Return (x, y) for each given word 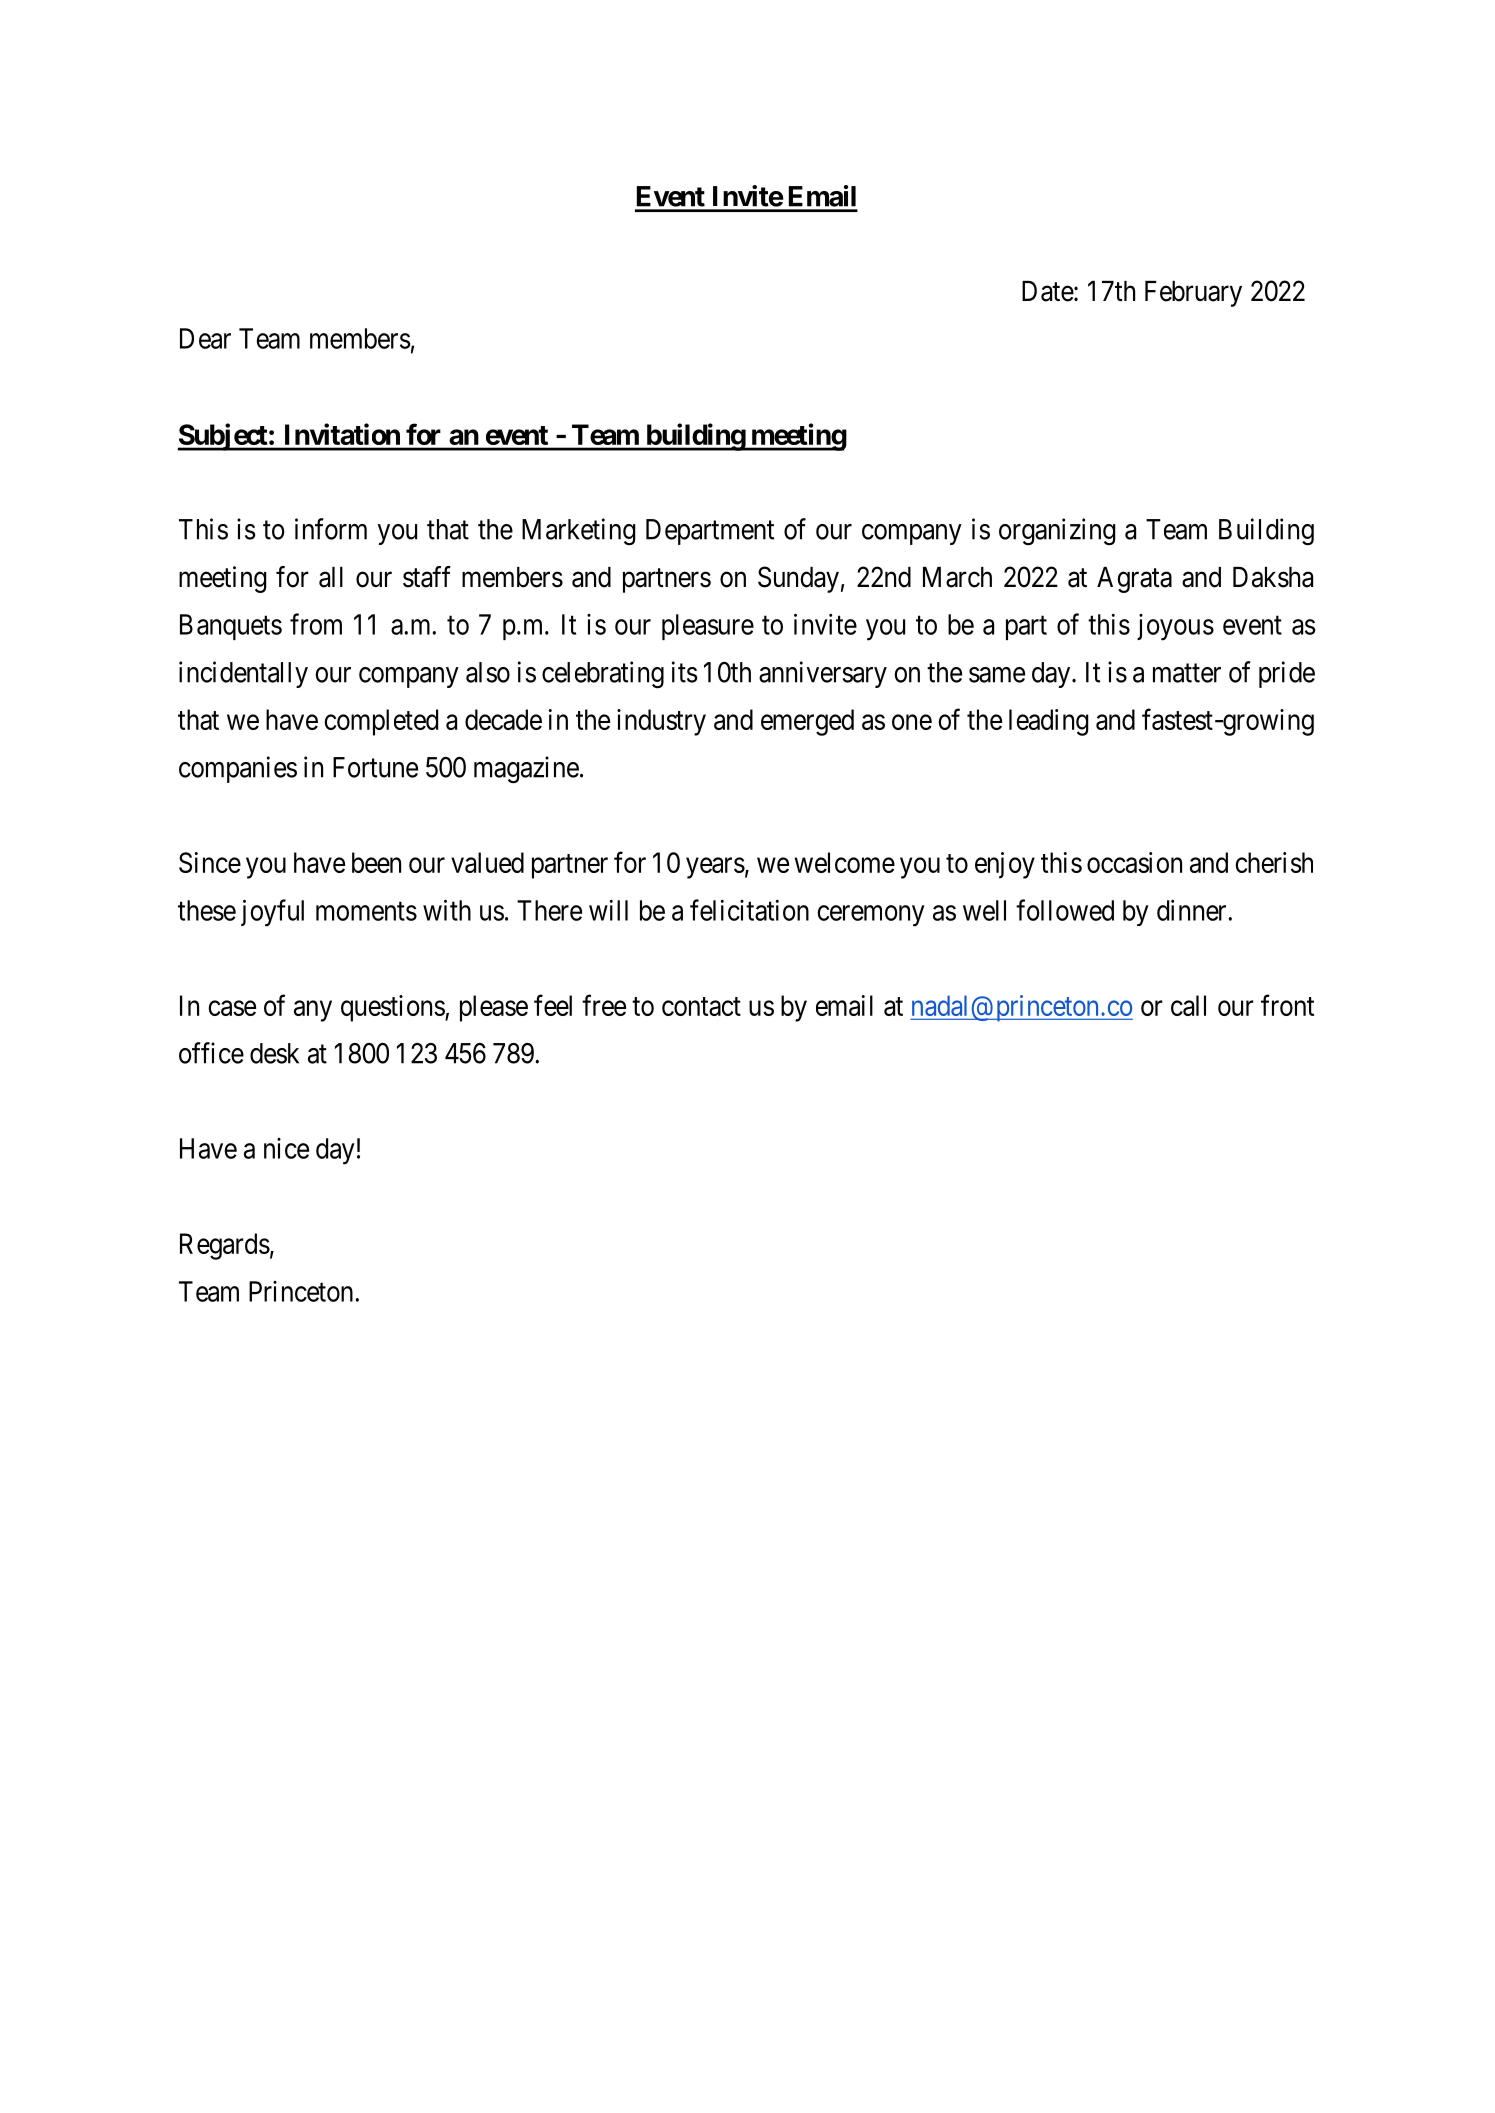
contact (701, 1006)
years (715, 868)
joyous (1175, 627)
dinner (1193, 910)
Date (1048, 291)
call (1188, 1005)
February (1193, 294)
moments (366, 911)
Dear (205, 338)
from (316, 624)
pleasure (708, 627)
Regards (225, 1246)
